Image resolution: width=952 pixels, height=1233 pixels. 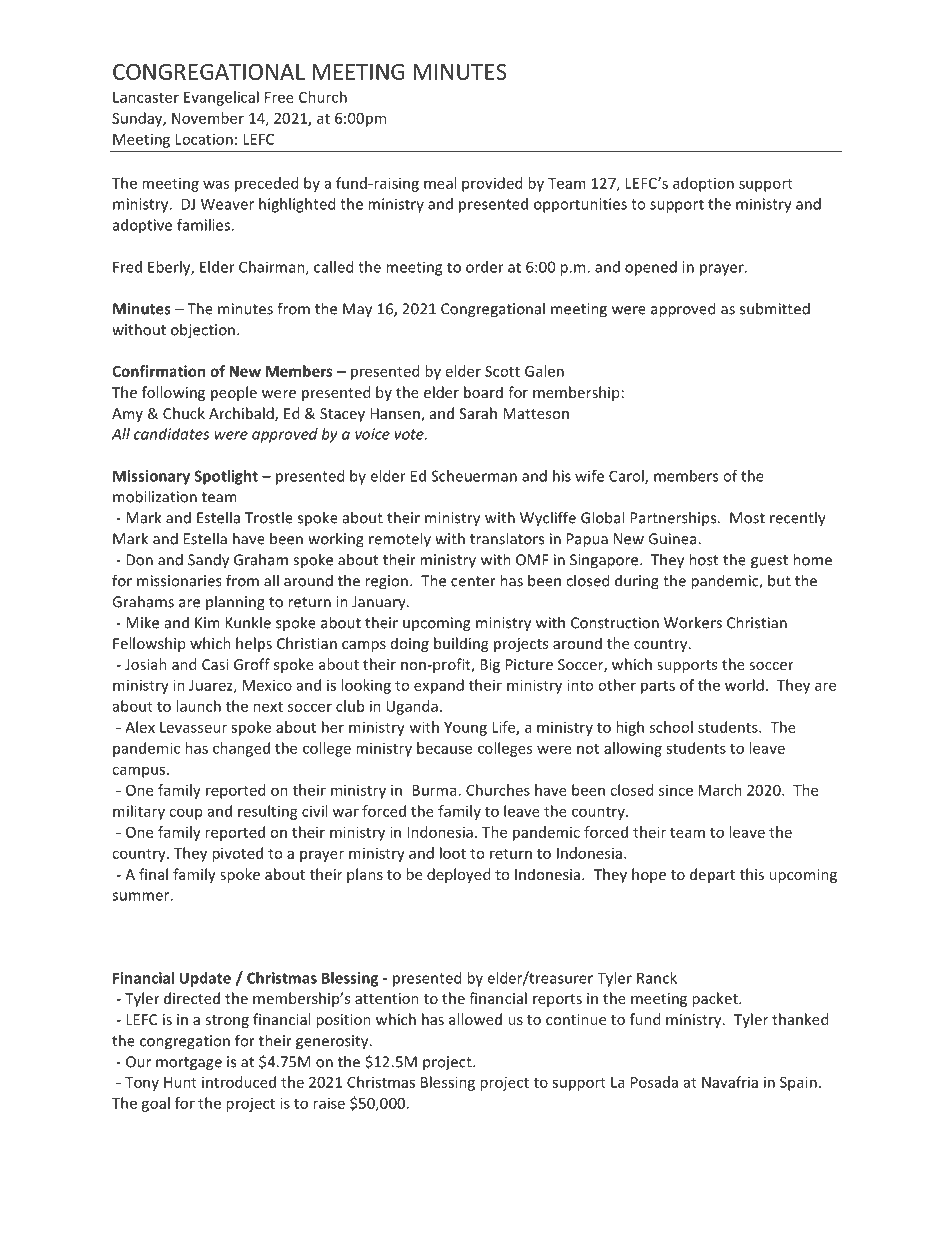 I want to click on planning, so click(x=235, y=603).
